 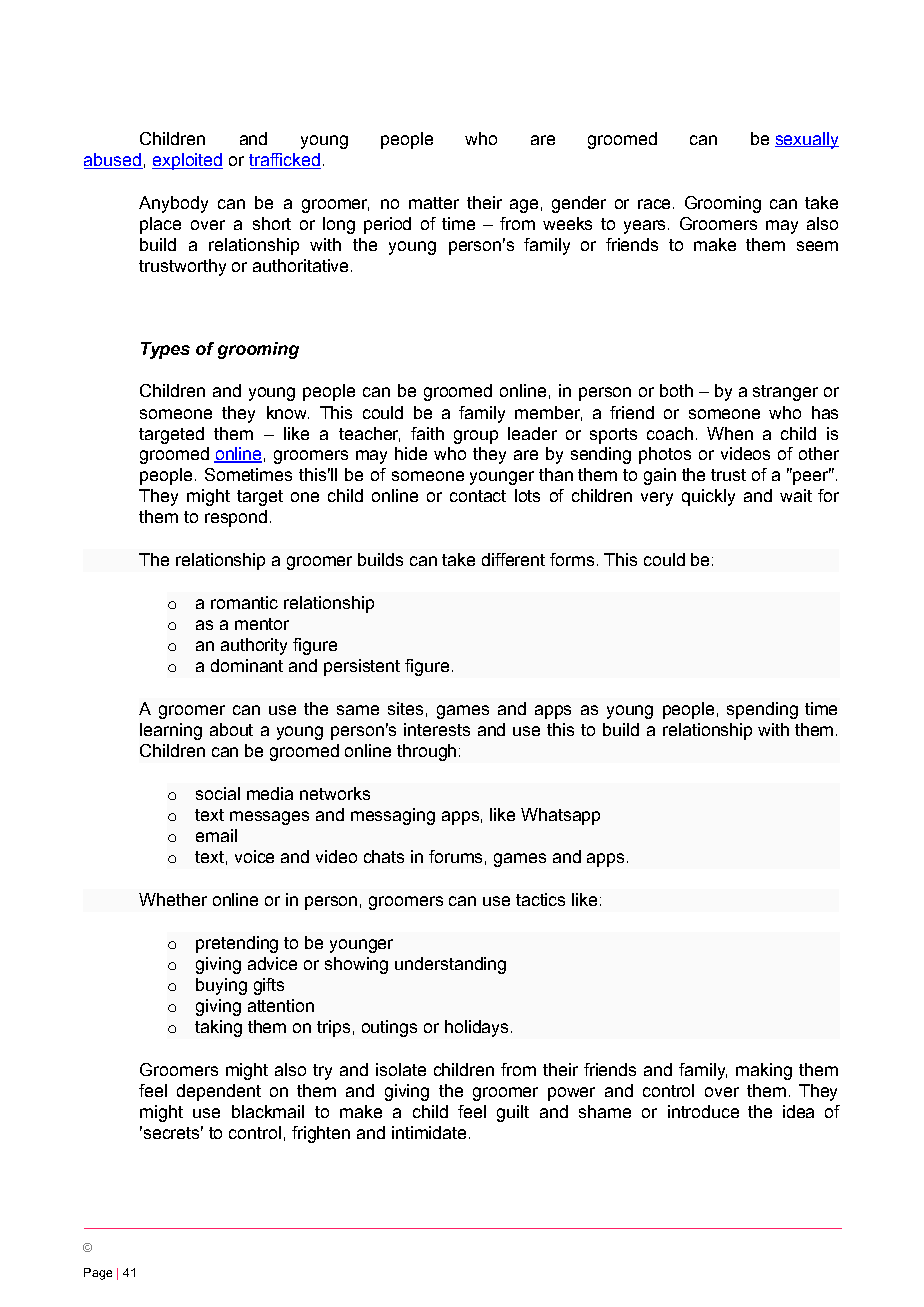 What do you see at coordinates (762, 710) in the page?
I see `spending` at bounding box center [762, 710].
